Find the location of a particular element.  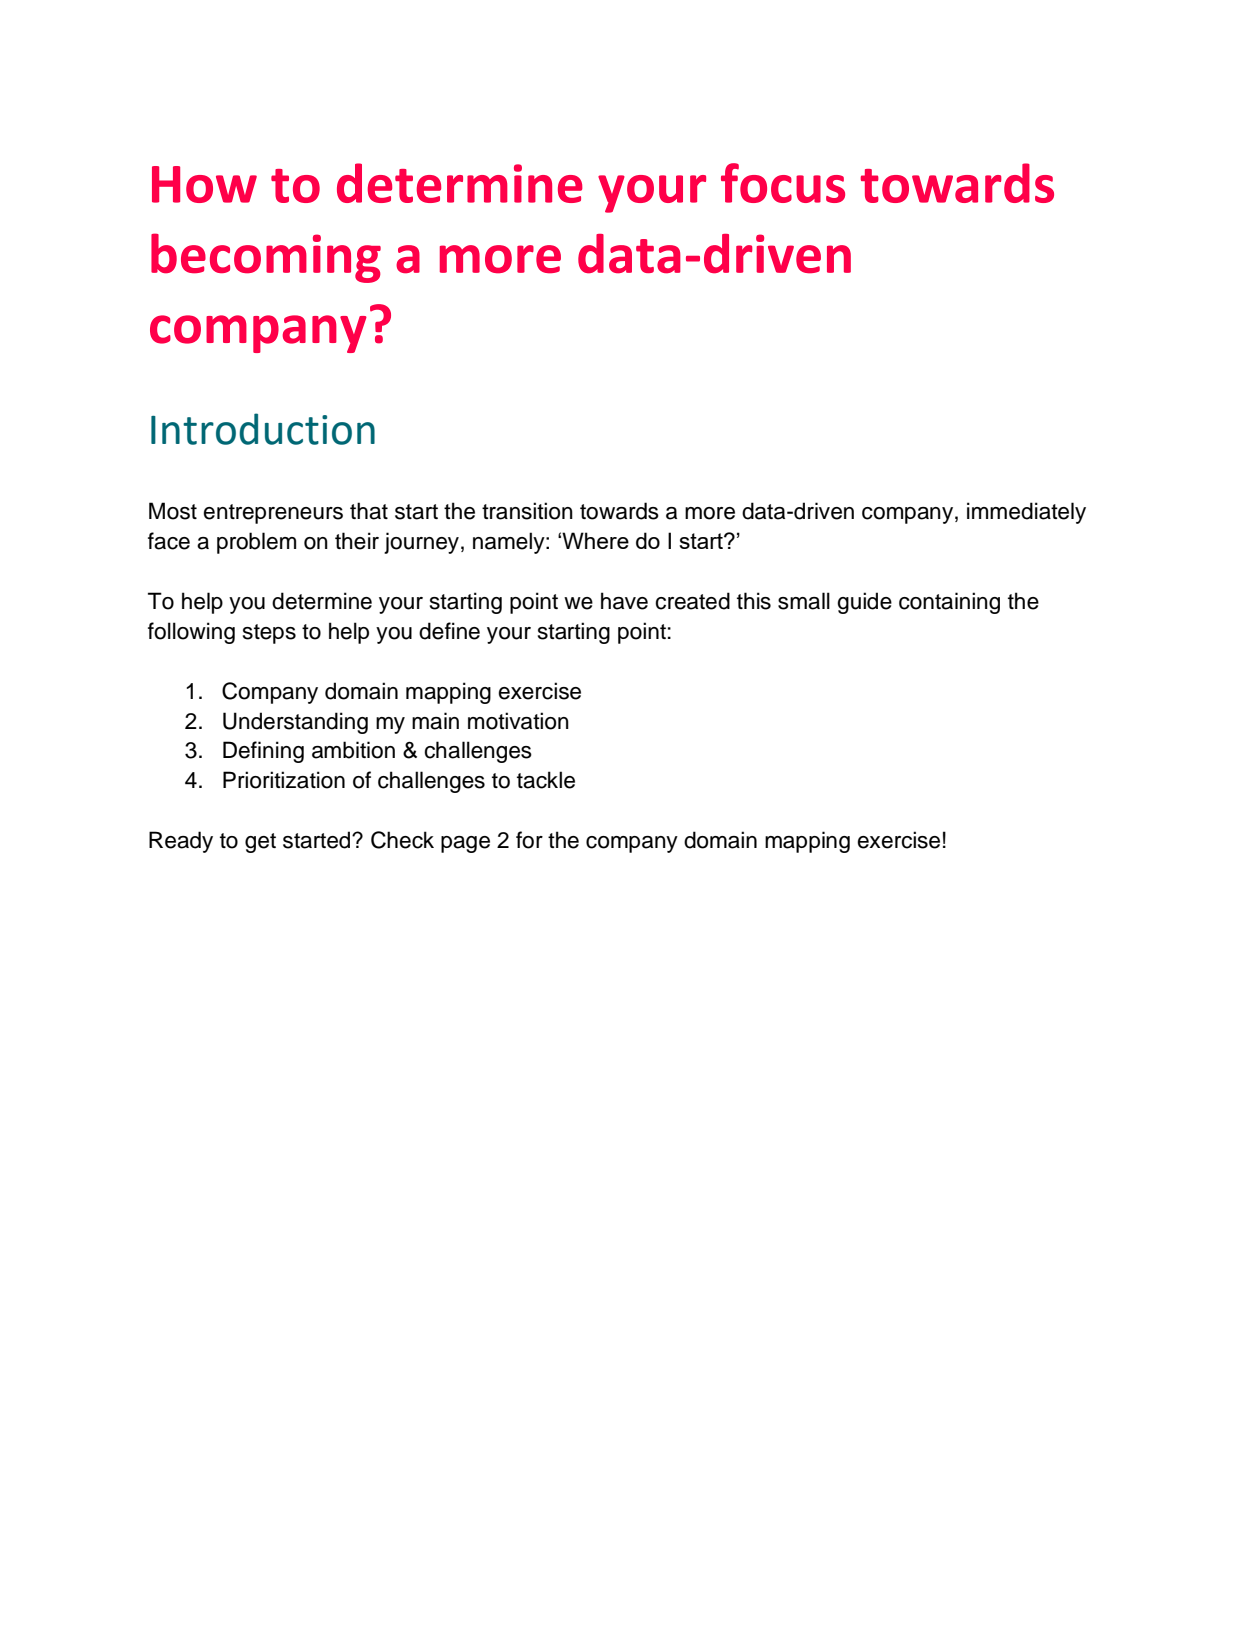

How is located at coordinates (204, 184).
